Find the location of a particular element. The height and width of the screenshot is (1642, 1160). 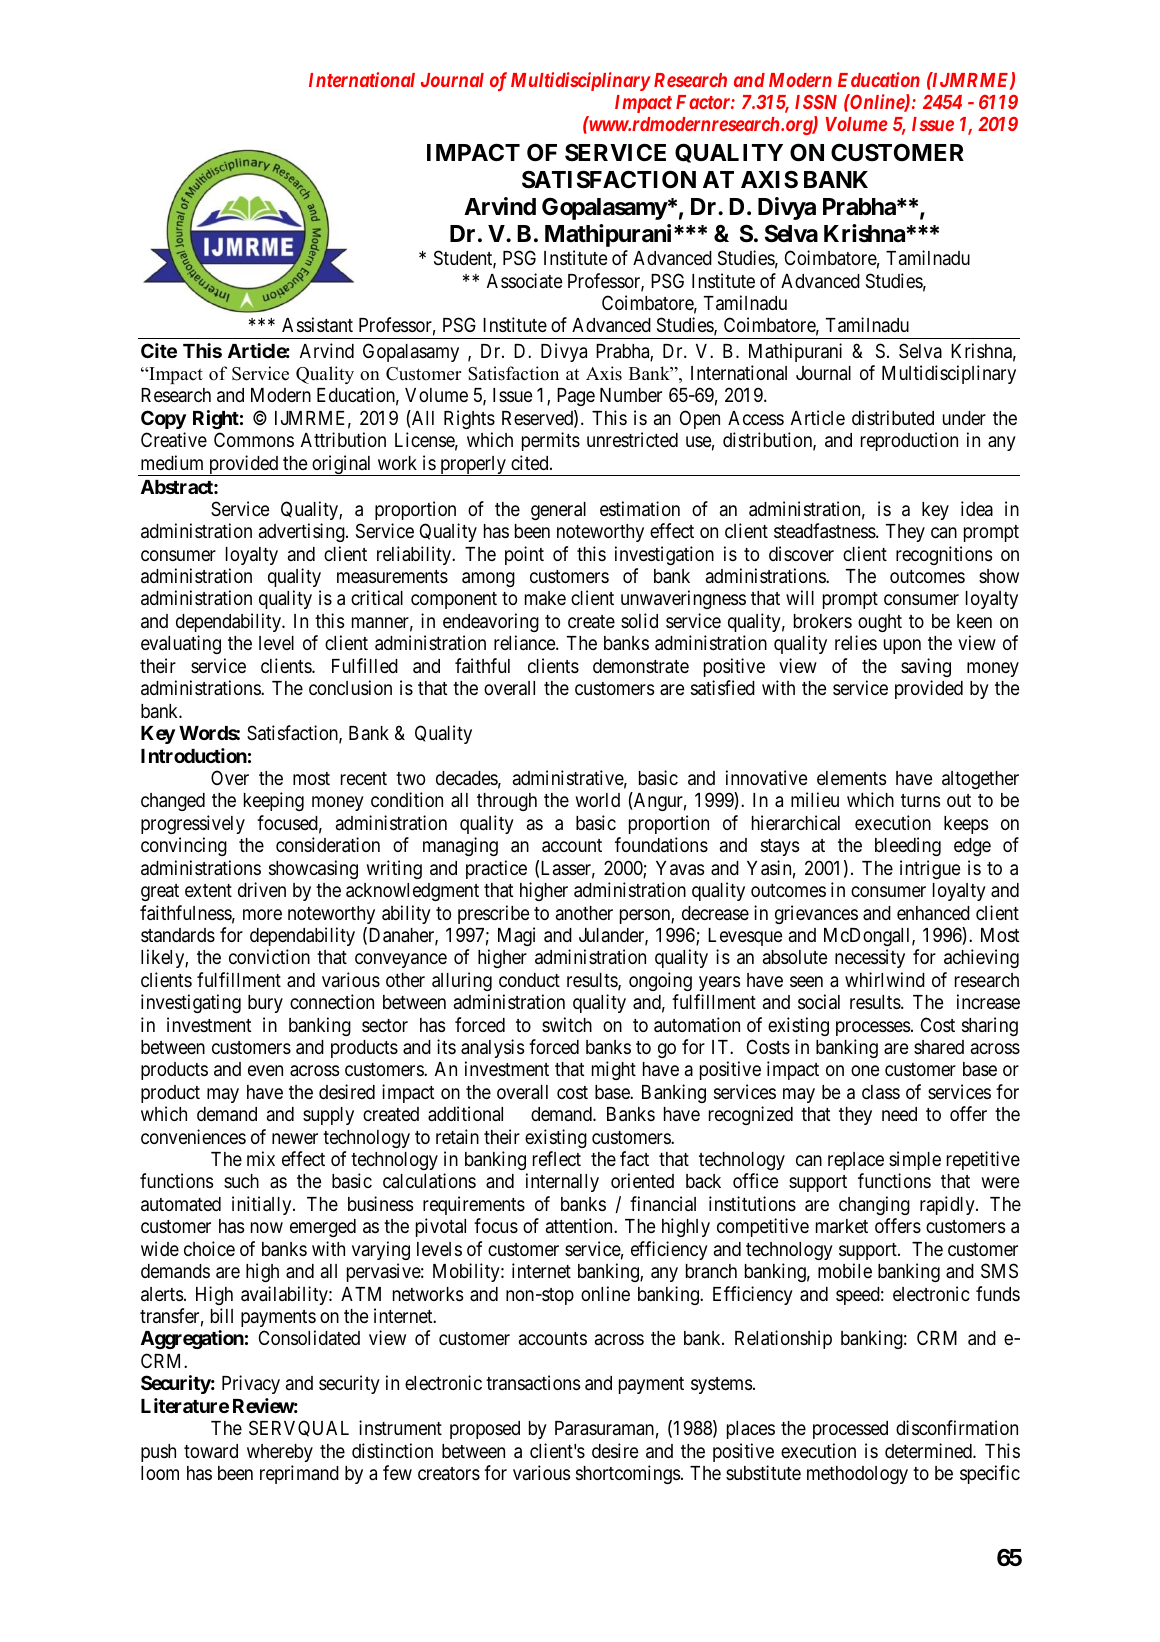

Associate is located at coordinates (525, 280).
